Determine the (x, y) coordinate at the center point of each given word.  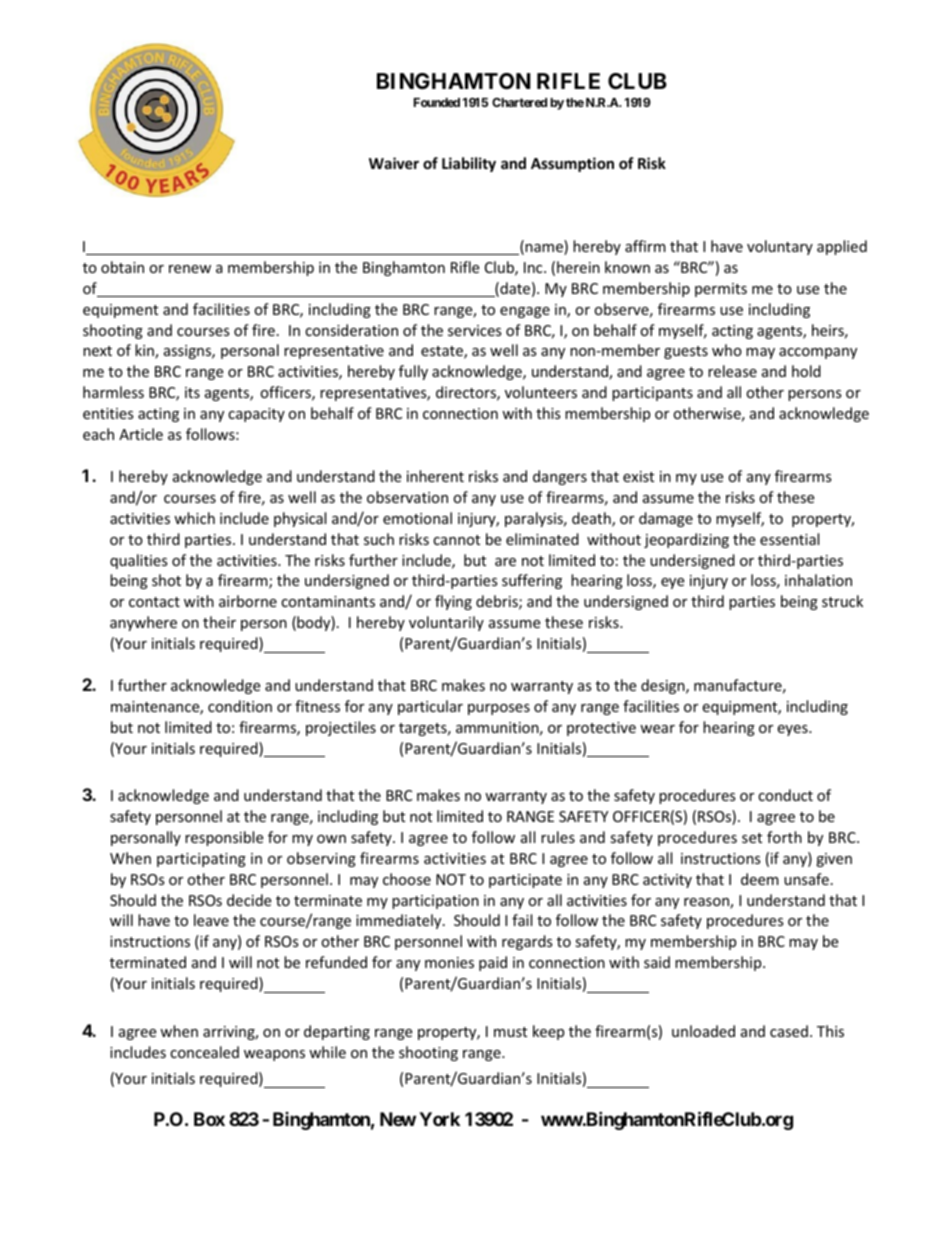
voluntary (780, 247)
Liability (469, 164)
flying (453, 602)
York (439, 1119)
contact (154, 602)
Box (209, 1119)
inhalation (818, 580)
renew (190, 269)
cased (789, 1031)
